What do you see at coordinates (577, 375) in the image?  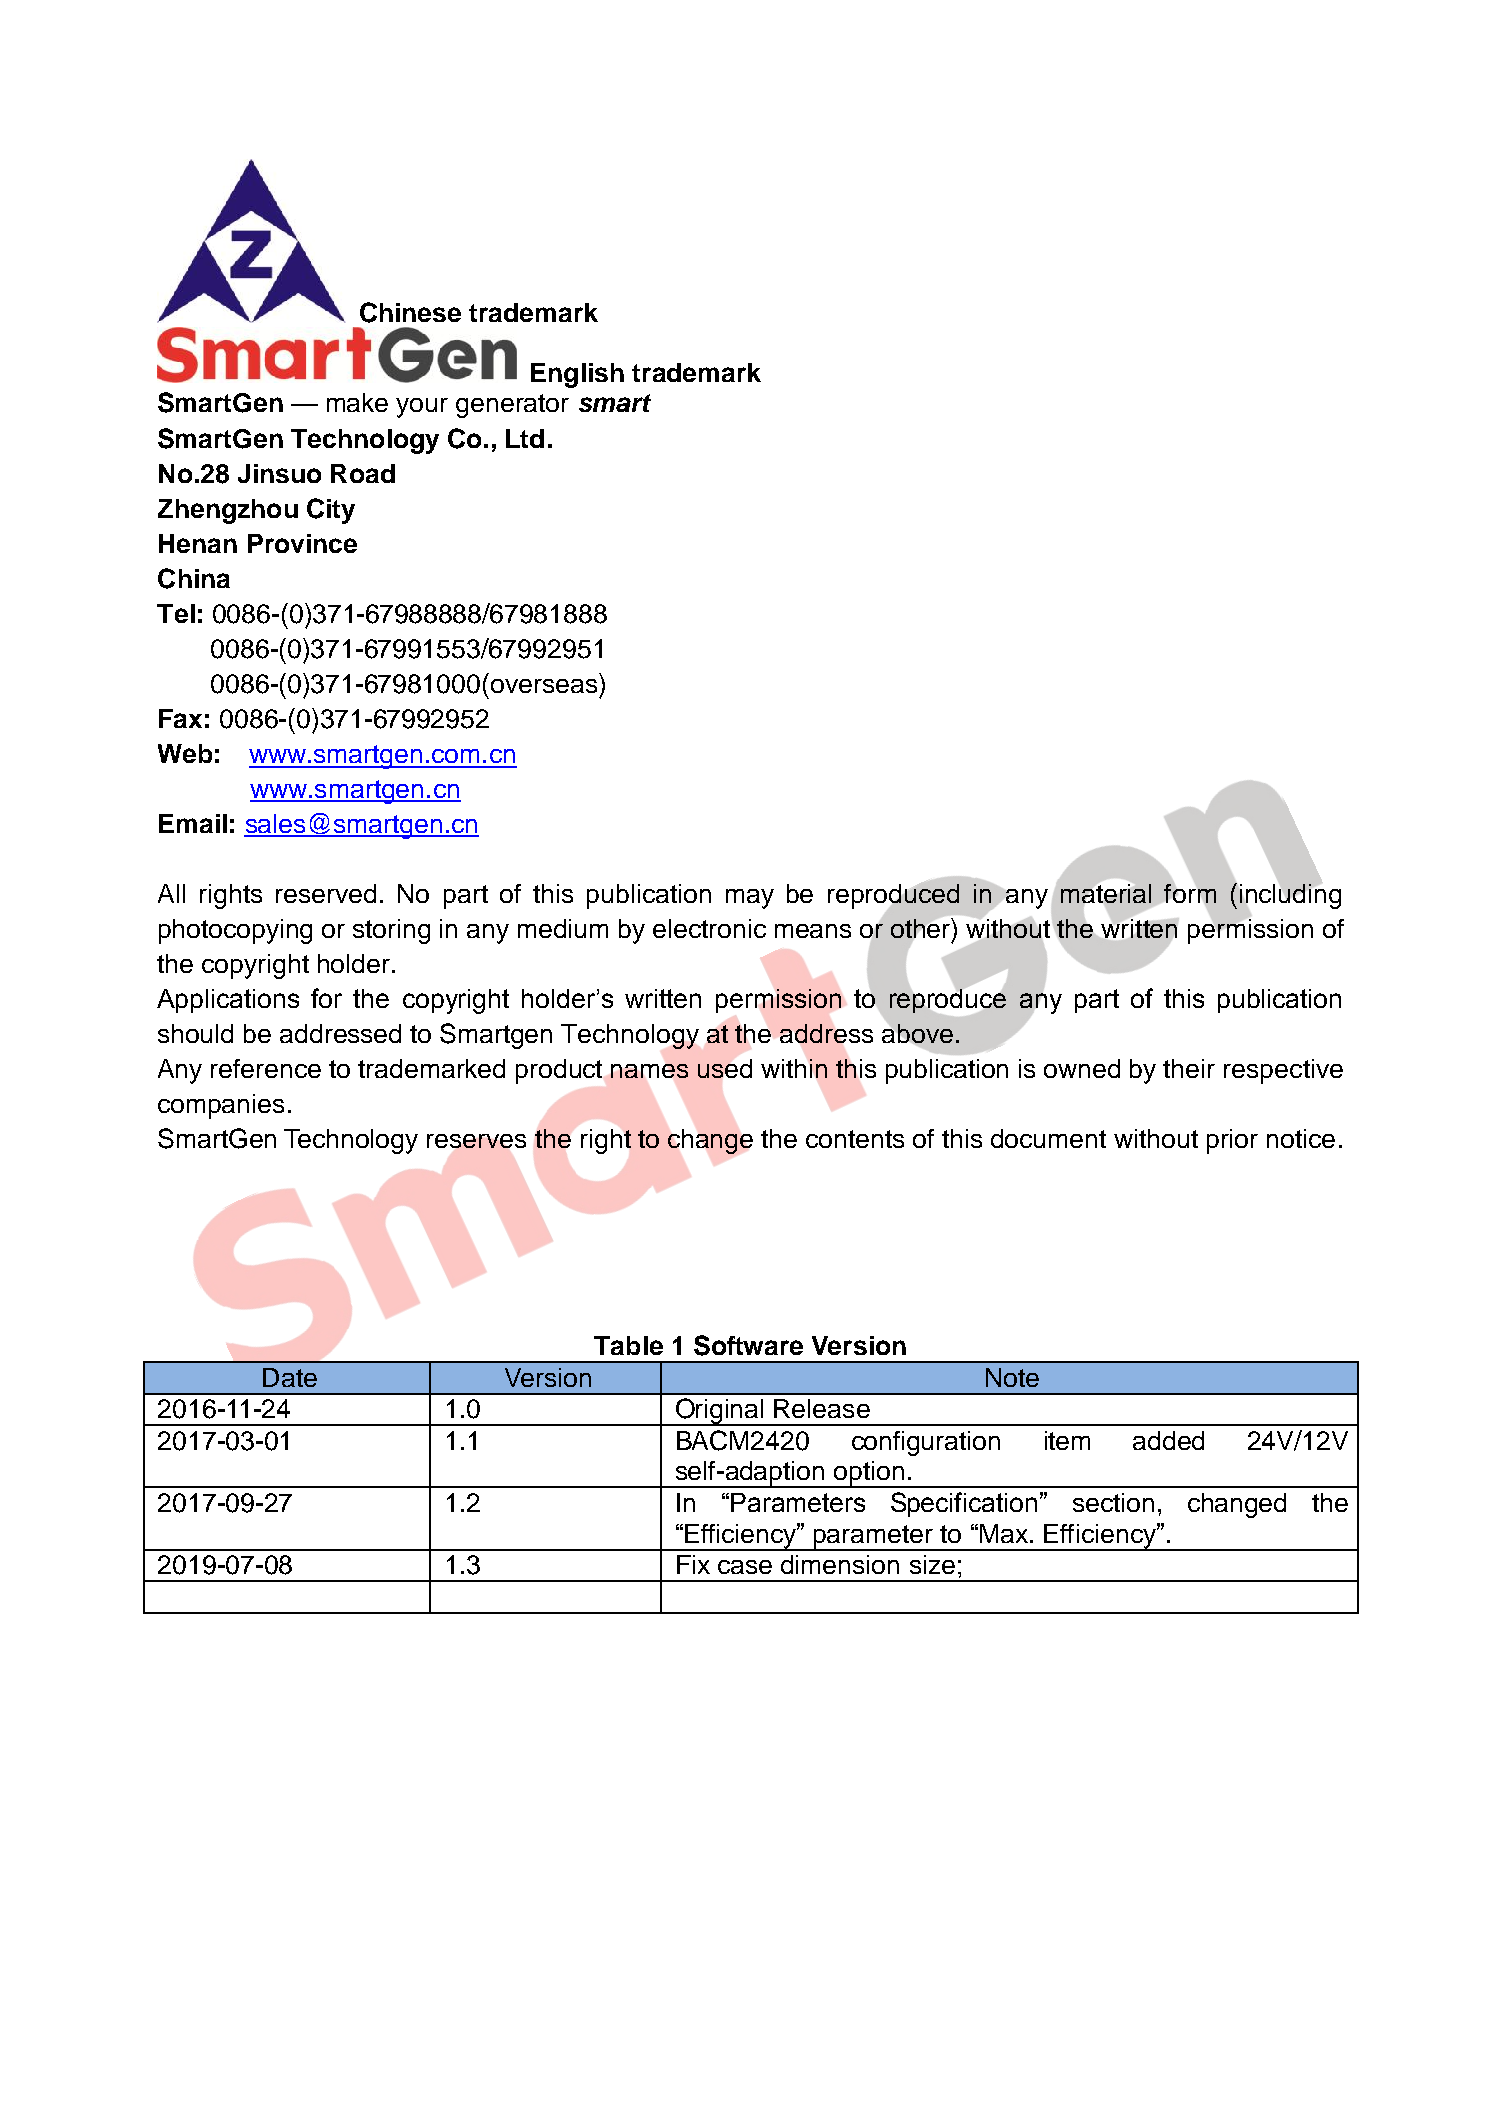 I see `English` at bounding box center [577, 375].
